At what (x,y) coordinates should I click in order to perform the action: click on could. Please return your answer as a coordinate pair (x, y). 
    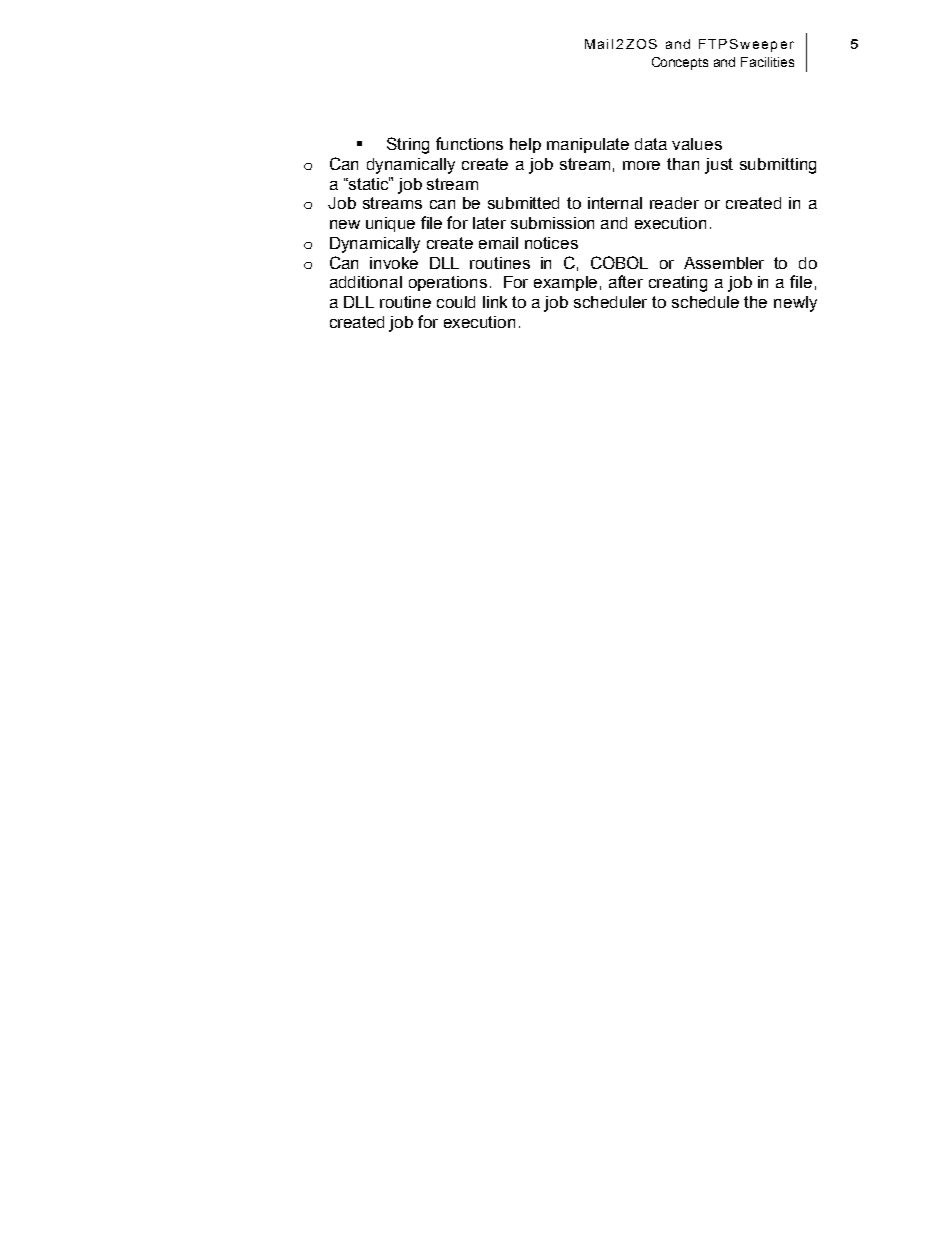
    Looking at the image, I should click on (456, 302).
